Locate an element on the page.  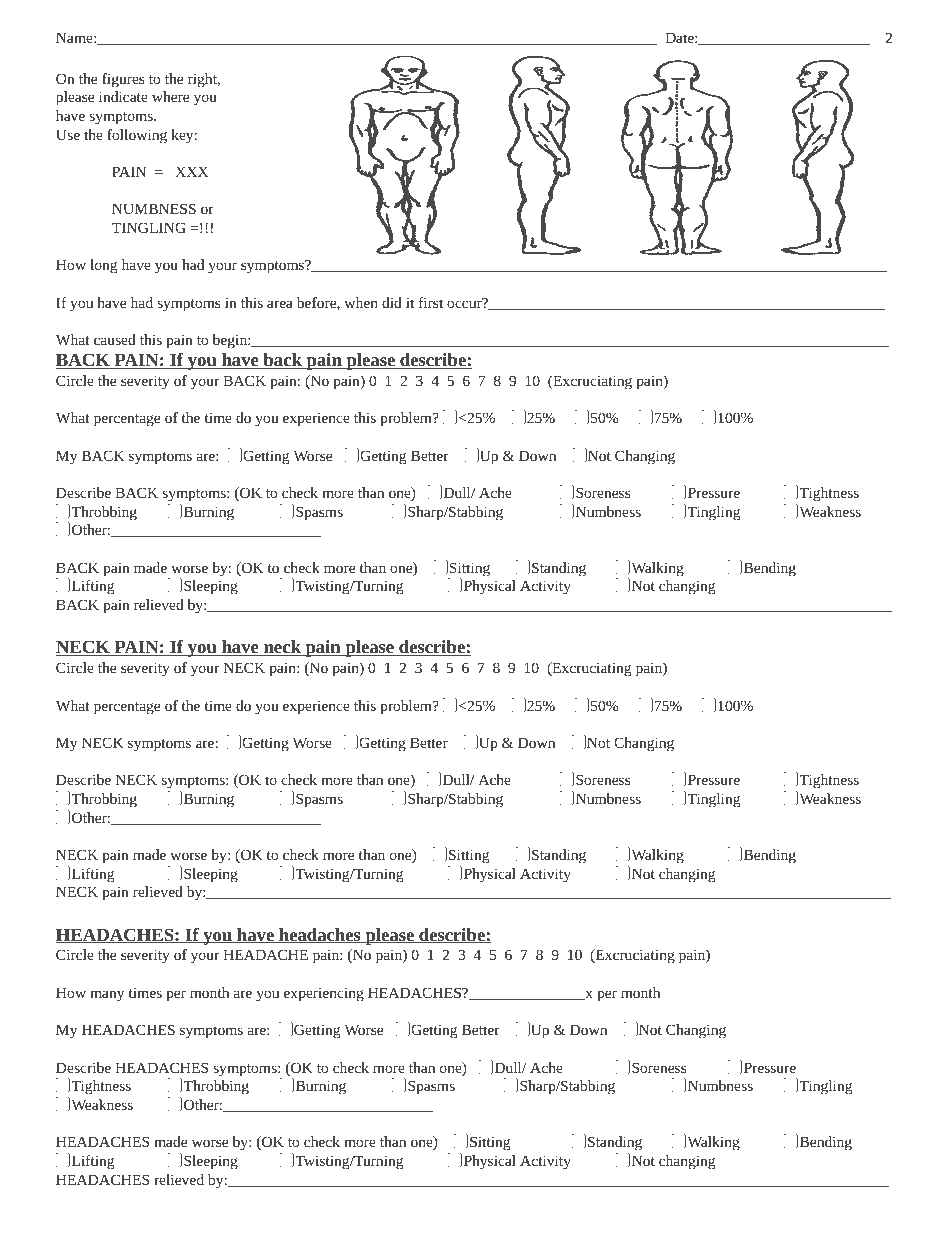
indicate is located at coordinates (123, 96).
